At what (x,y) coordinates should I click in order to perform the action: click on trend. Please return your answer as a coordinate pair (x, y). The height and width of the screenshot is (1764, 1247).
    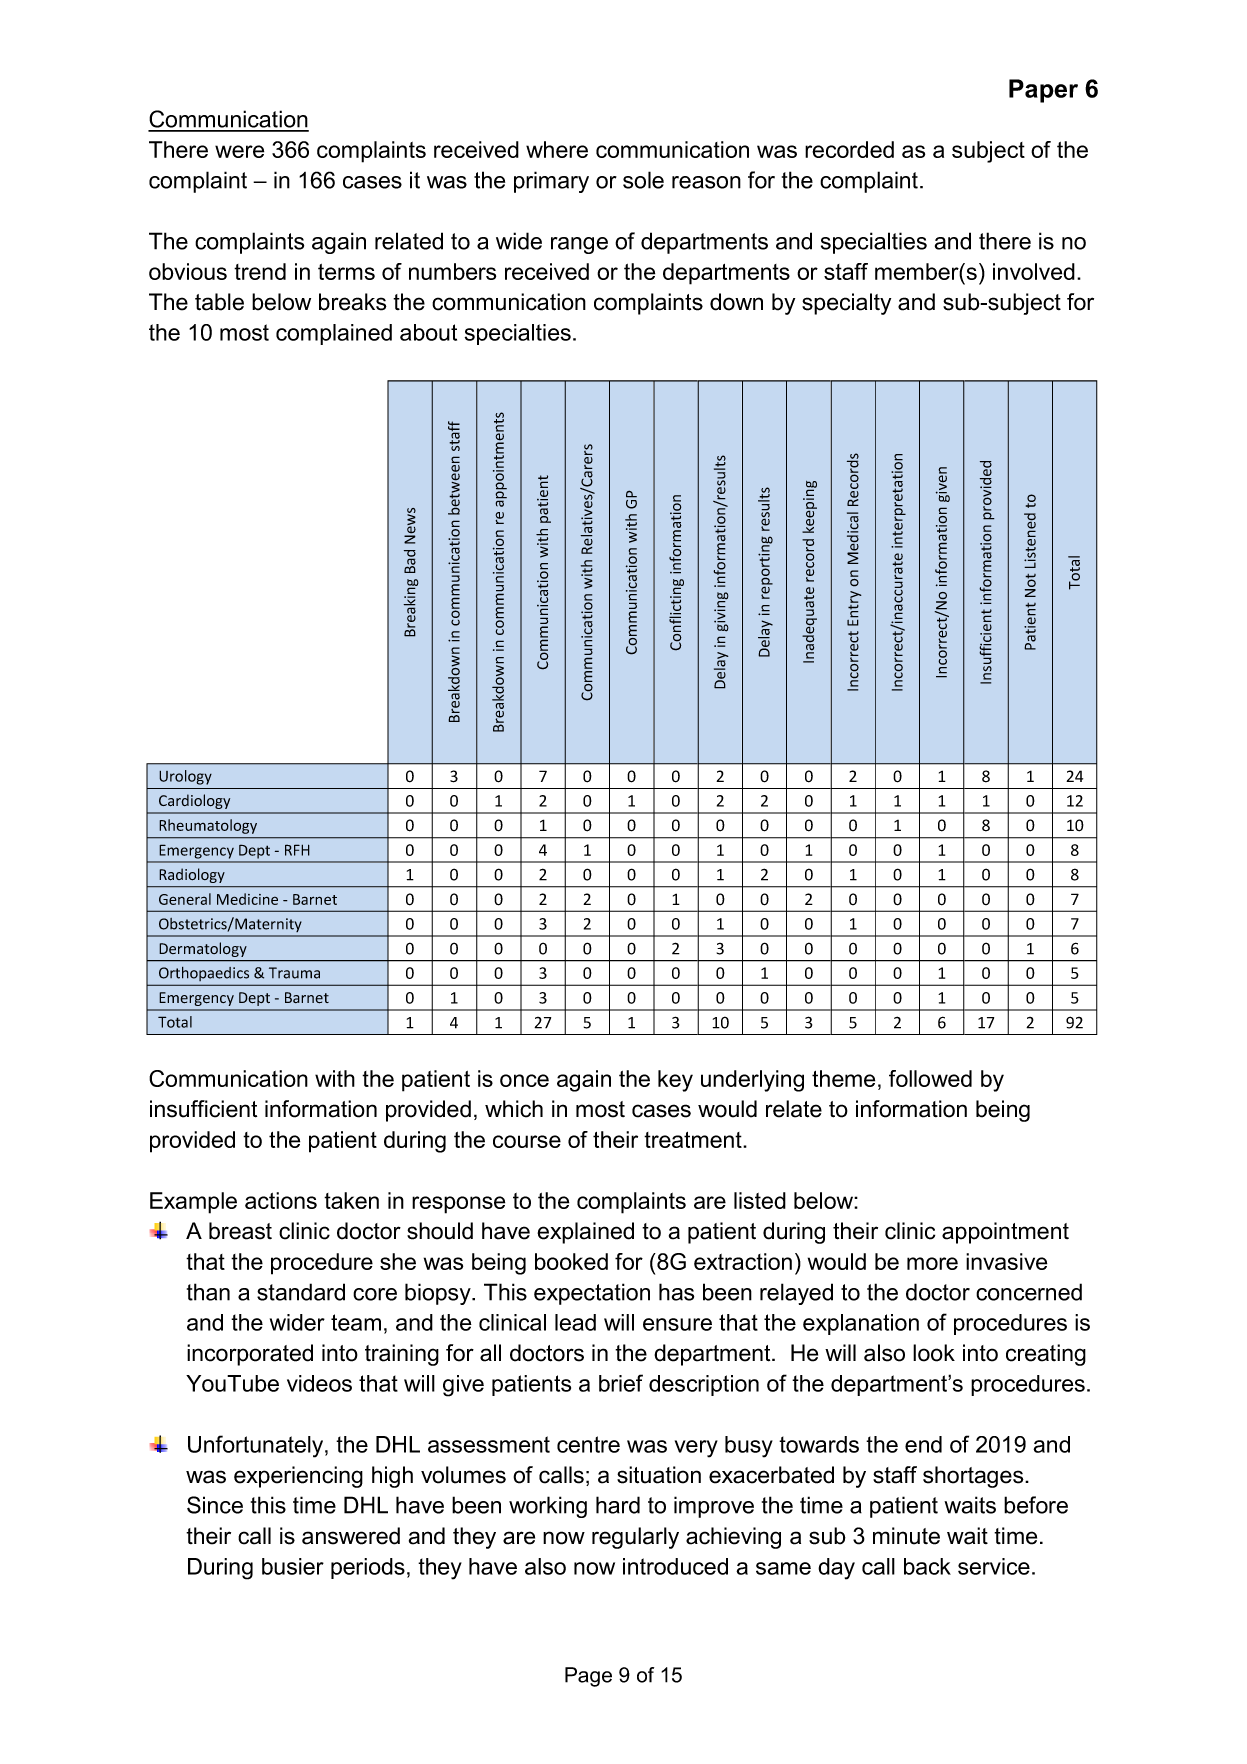
    Looking at the image, I should click on (260, 271).
